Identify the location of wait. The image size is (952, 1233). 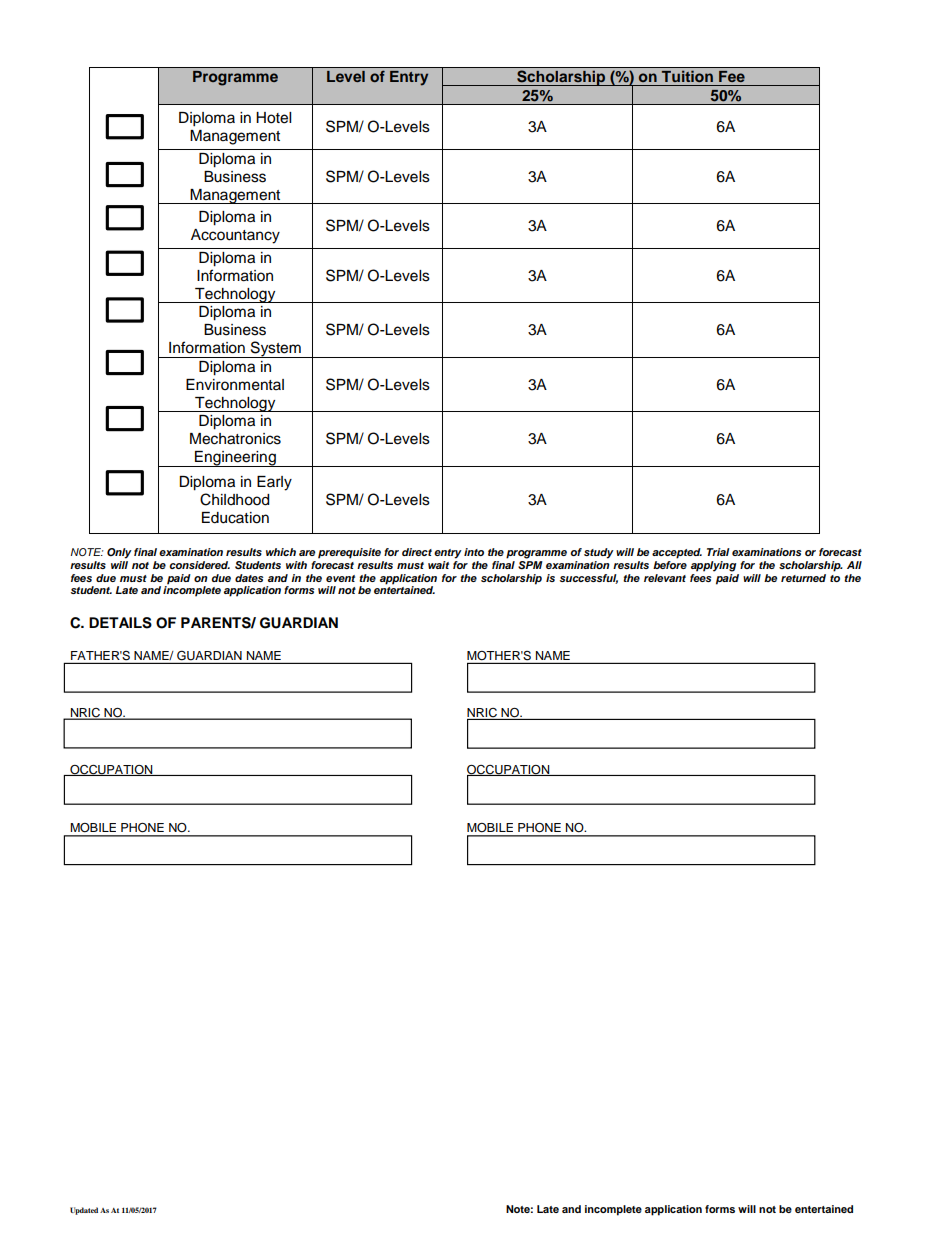
(438, 565).
